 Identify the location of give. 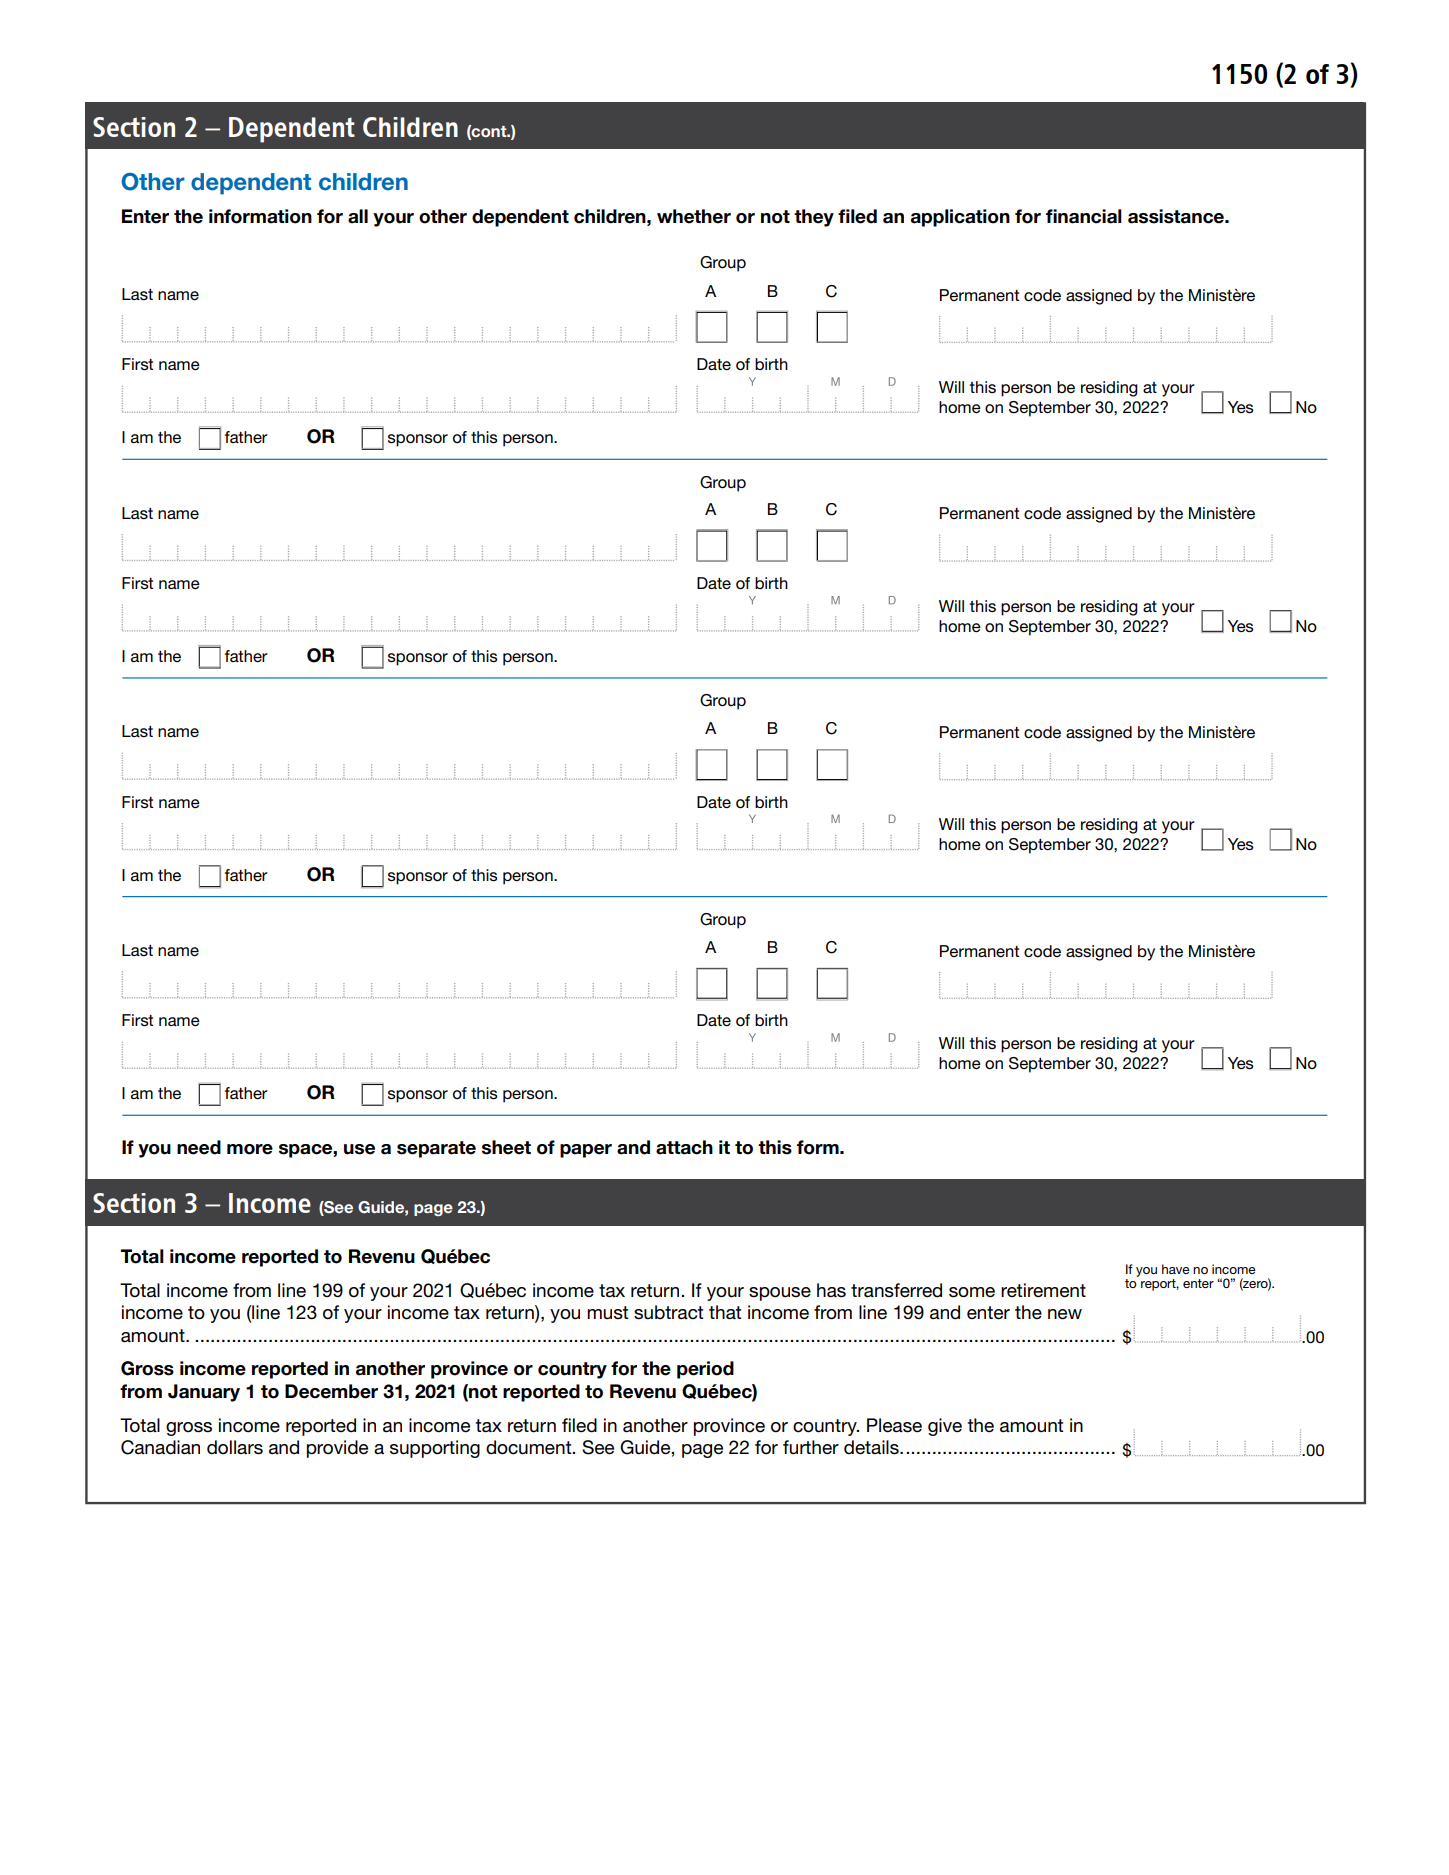
(945, 1427).
